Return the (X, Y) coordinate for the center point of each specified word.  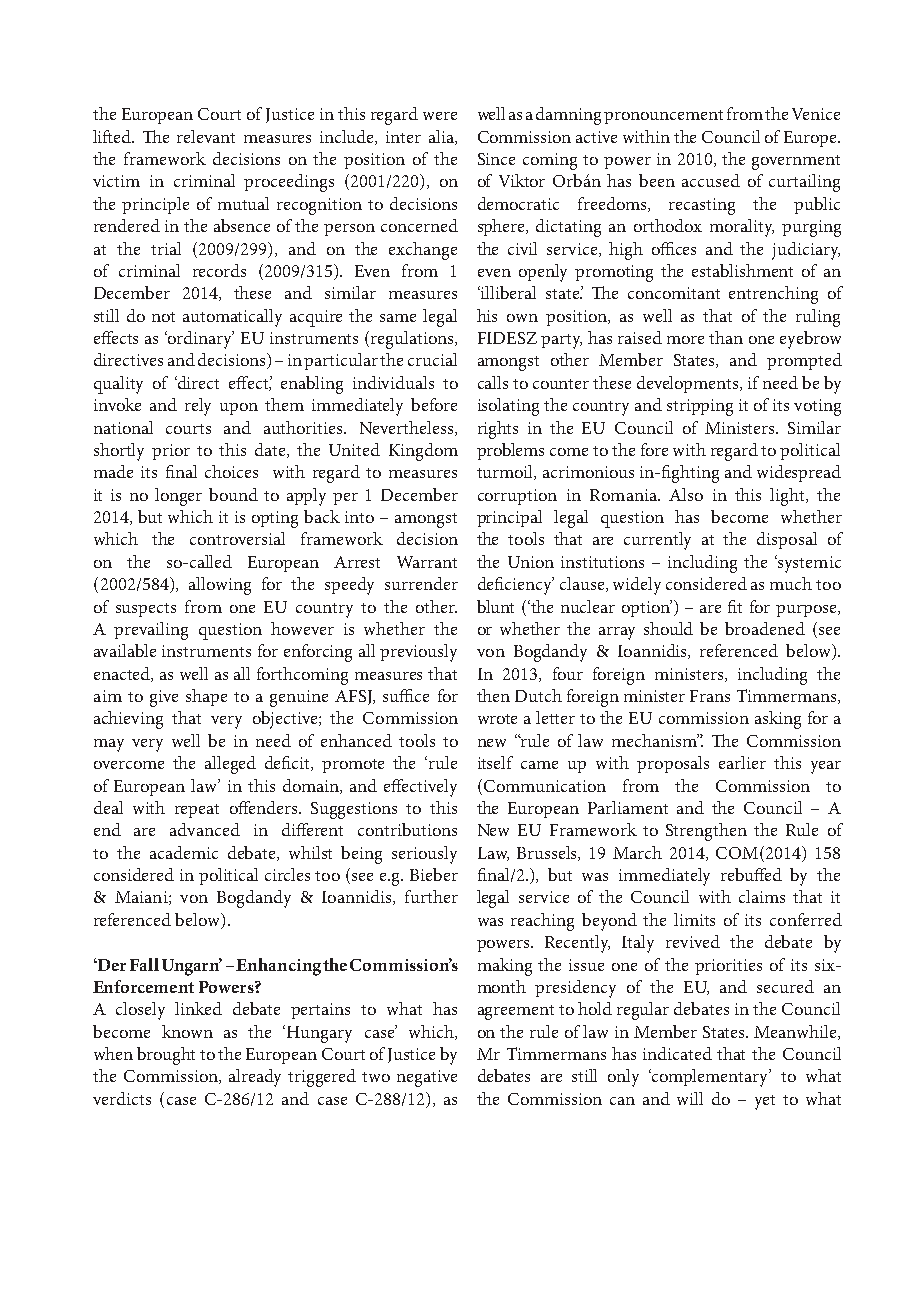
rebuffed (751, 874)
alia (442, 137)
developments (689, 384)
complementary (710, 1078)
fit (735, 606)
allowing (220, 586)
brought (166, 1056)
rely (198, 407)
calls (493, 382)
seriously (424, 855)
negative (427, 1078)
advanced (205, 829)
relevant (206, 136)
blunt (495, 606)
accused (711, 180)
